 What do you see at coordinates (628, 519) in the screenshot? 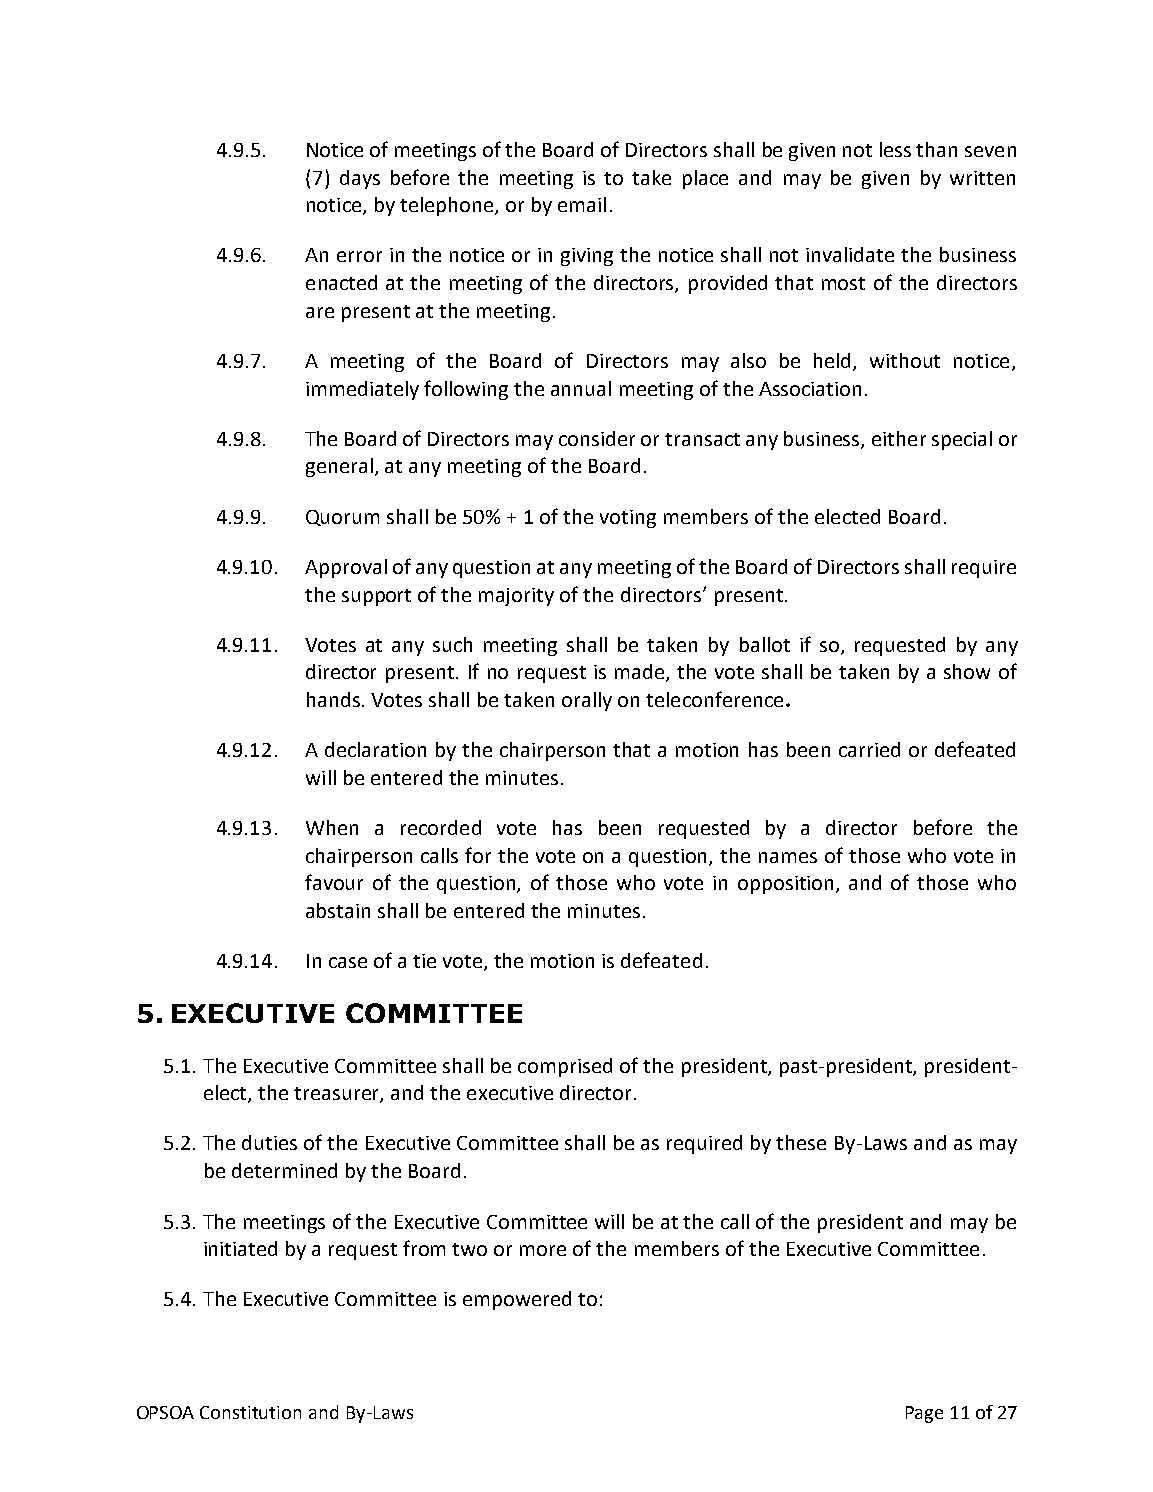
I see `voting` at bounding box center [628, 519].
